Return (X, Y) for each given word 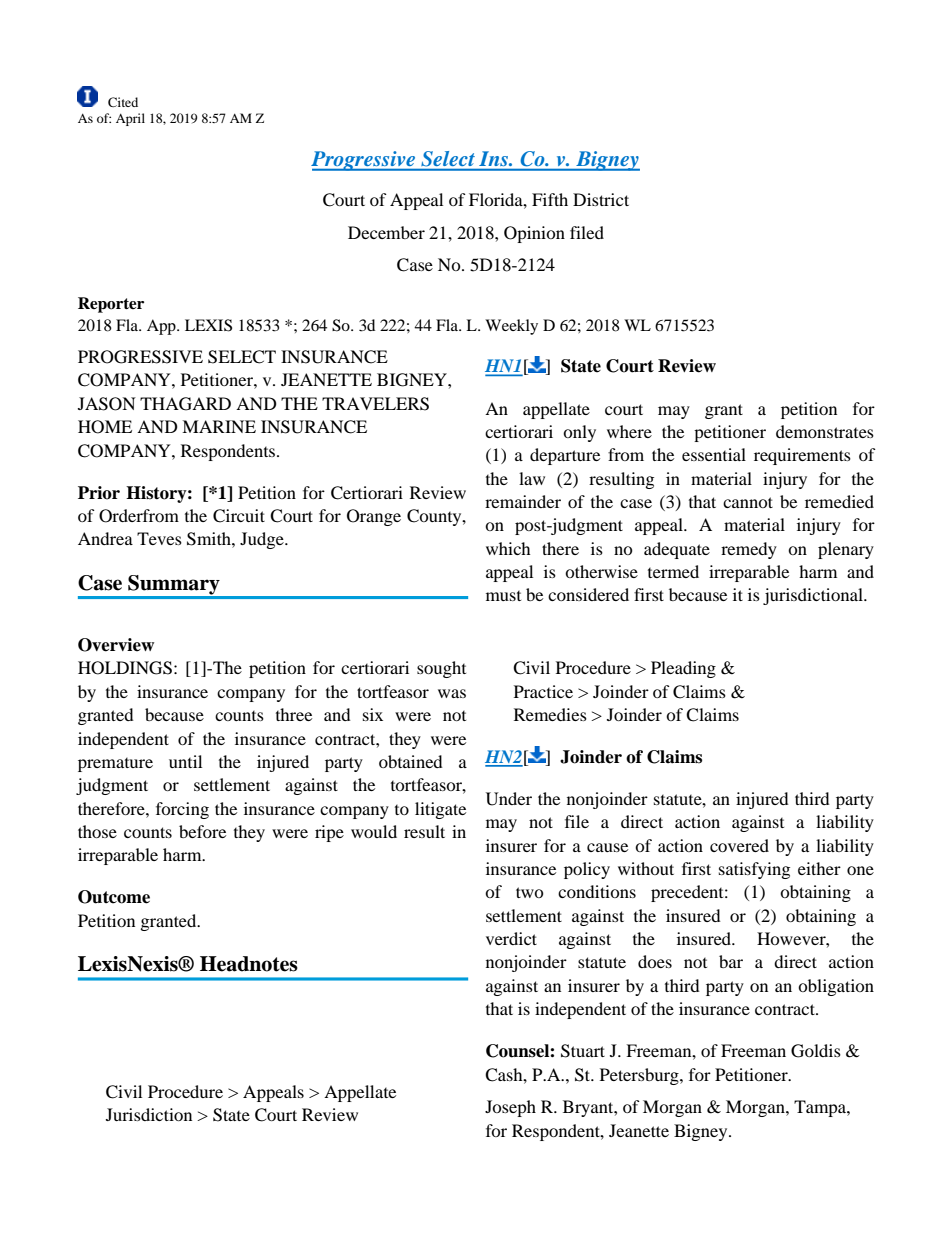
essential (714, 454)
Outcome (114, 897)
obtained (411, 761)
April (130, 119)
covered (739, 845)
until (185, 761)
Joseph (510, 1108)
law (532, 478)
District (601, 199)
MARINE (219, 426)
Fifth (550, 199)
